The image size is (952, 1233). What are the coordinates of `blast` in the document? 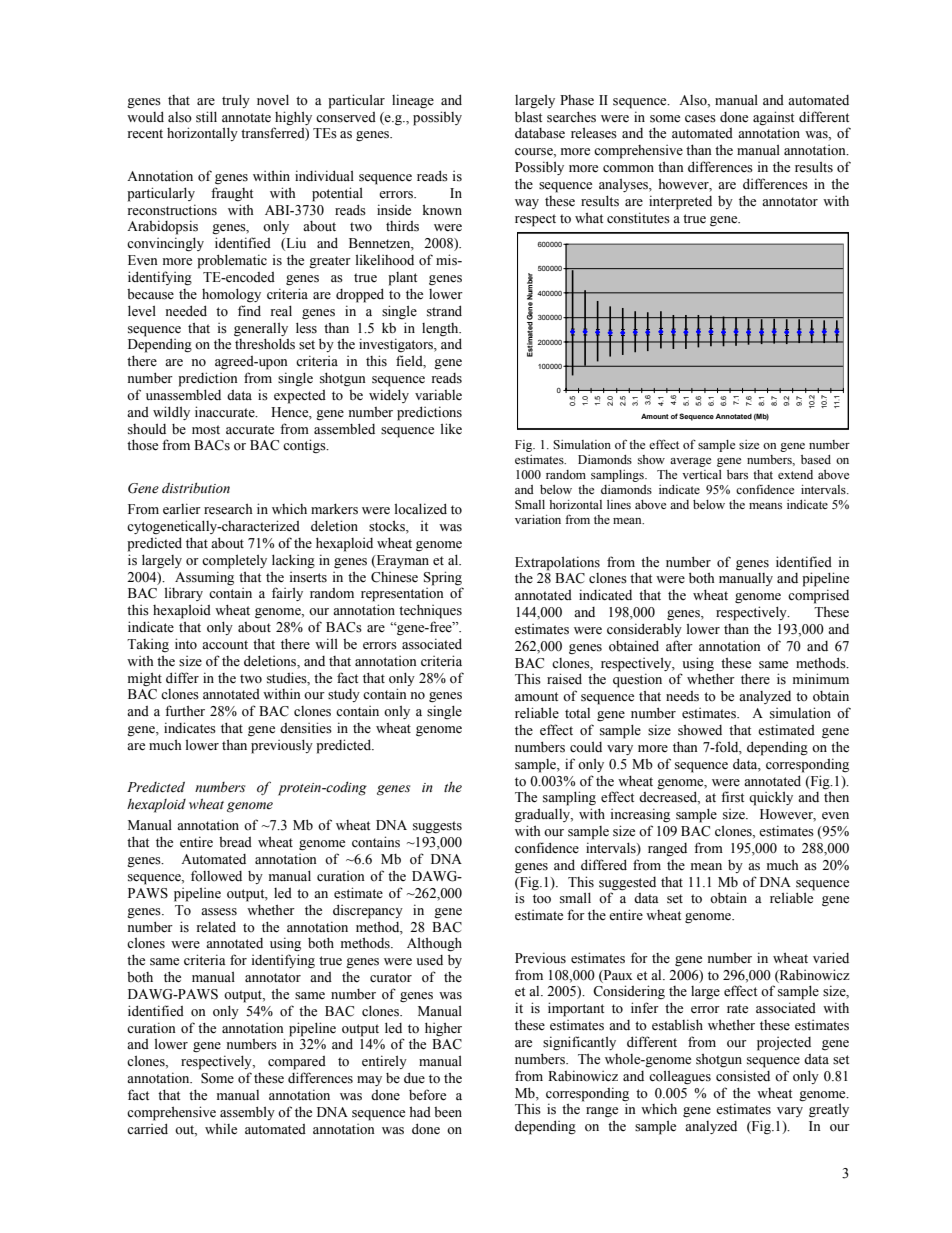 It's located at (528, 117).
